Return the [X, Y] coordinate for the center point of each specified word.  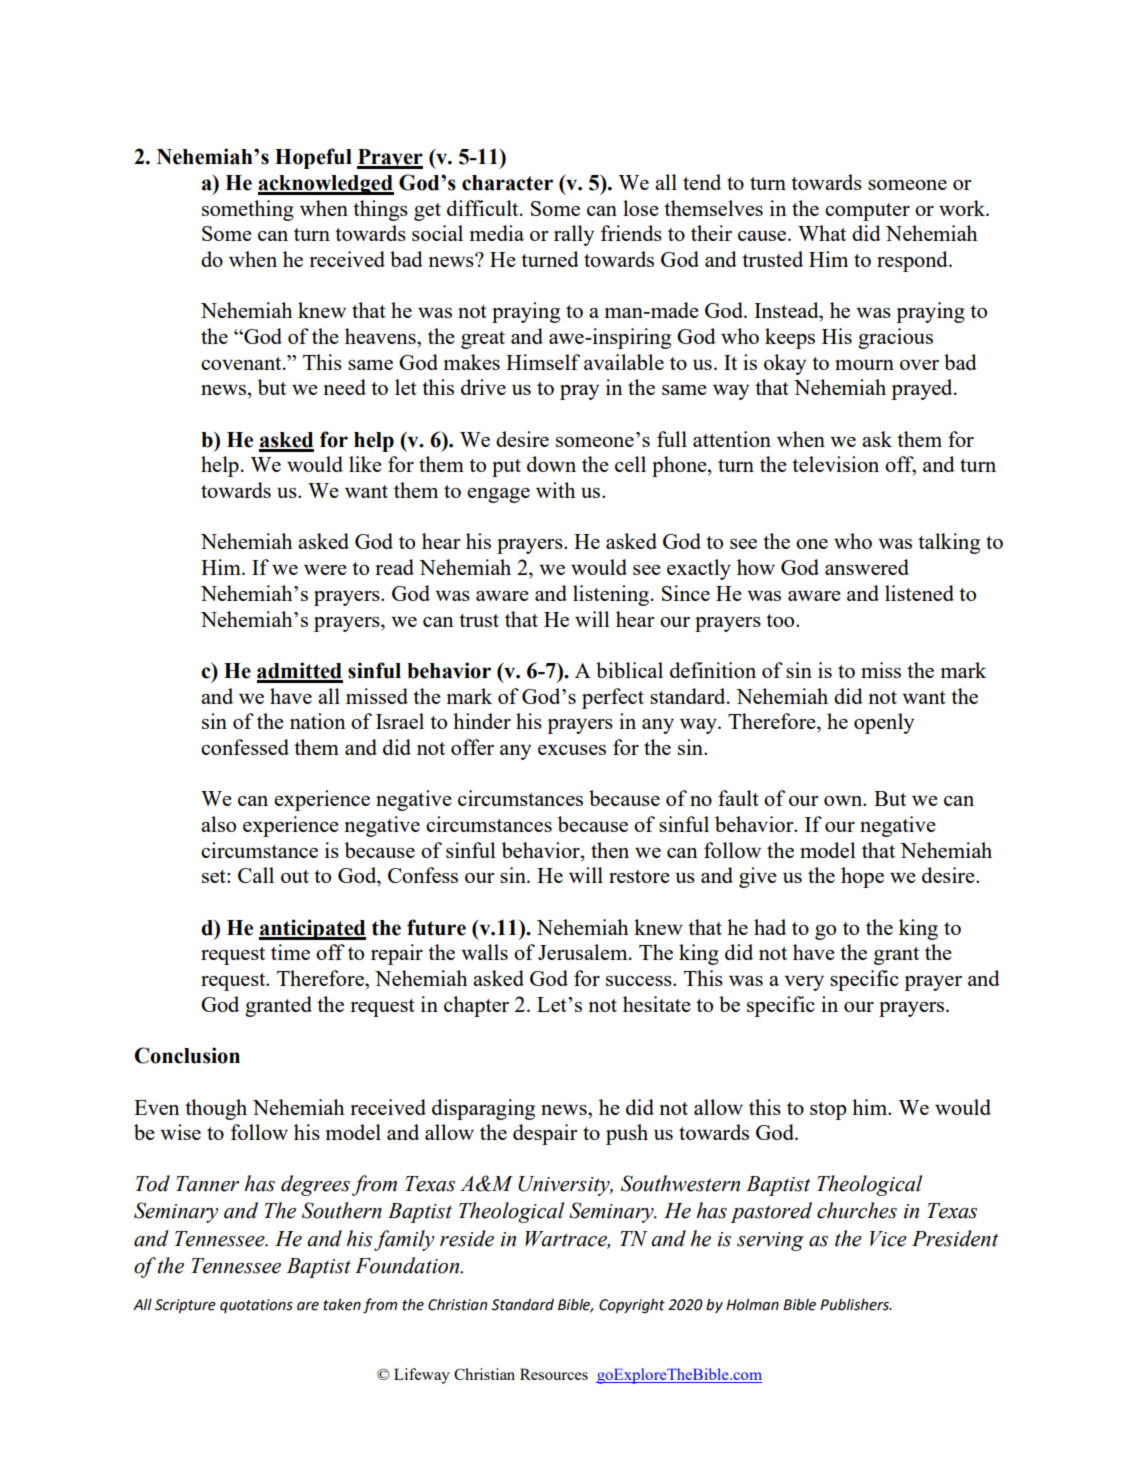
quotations [256, 1306]
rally [574, 235]
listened [919, 593]
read [394, 567]
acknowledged [326, 185]
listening [612, 595]
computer [867, 212]
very [804, 983]
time [290, 952]
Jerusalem [584, 952]
